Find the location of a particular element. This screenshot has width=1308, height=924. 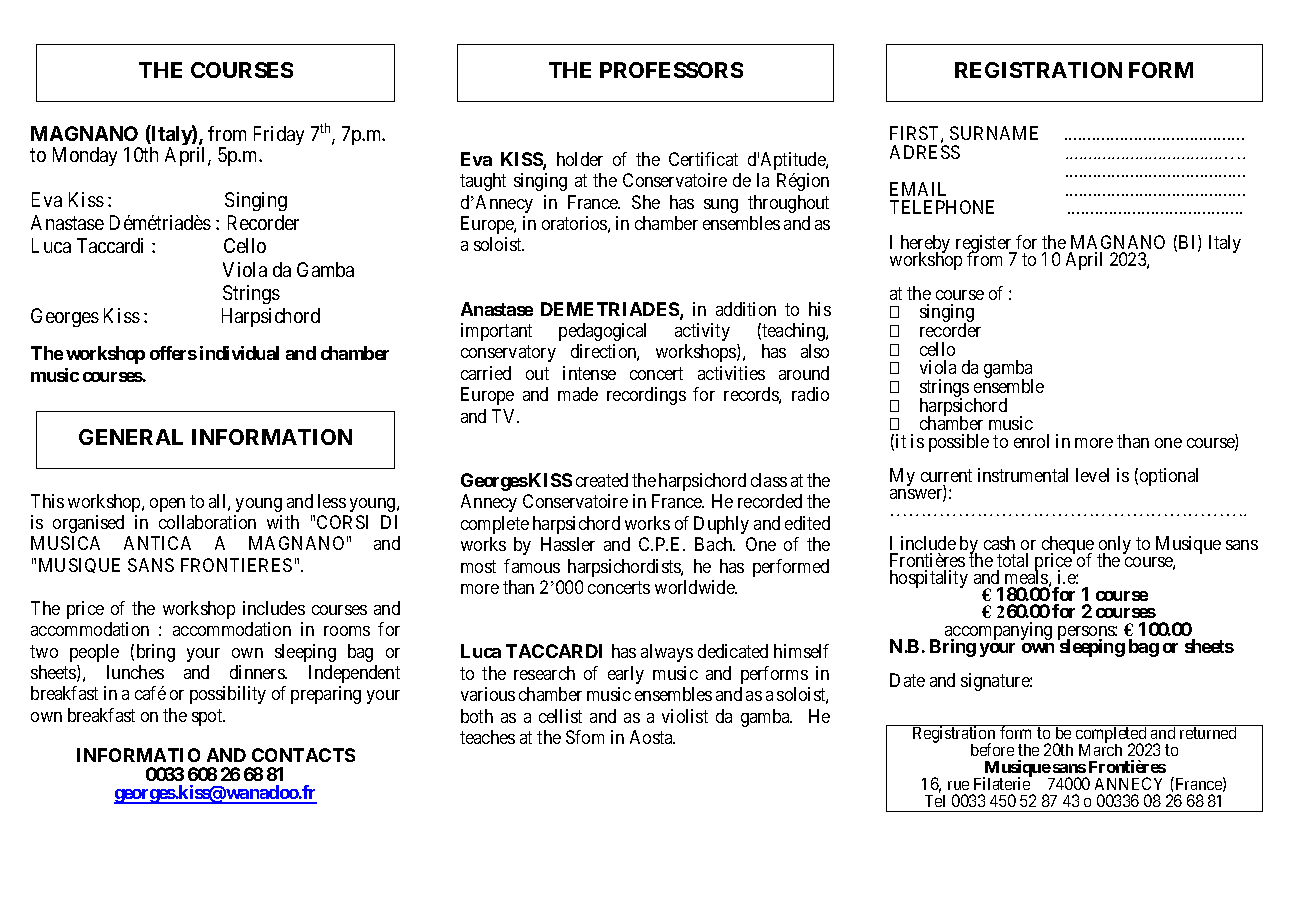

pedagogical is located at coordinates (602, 332).
